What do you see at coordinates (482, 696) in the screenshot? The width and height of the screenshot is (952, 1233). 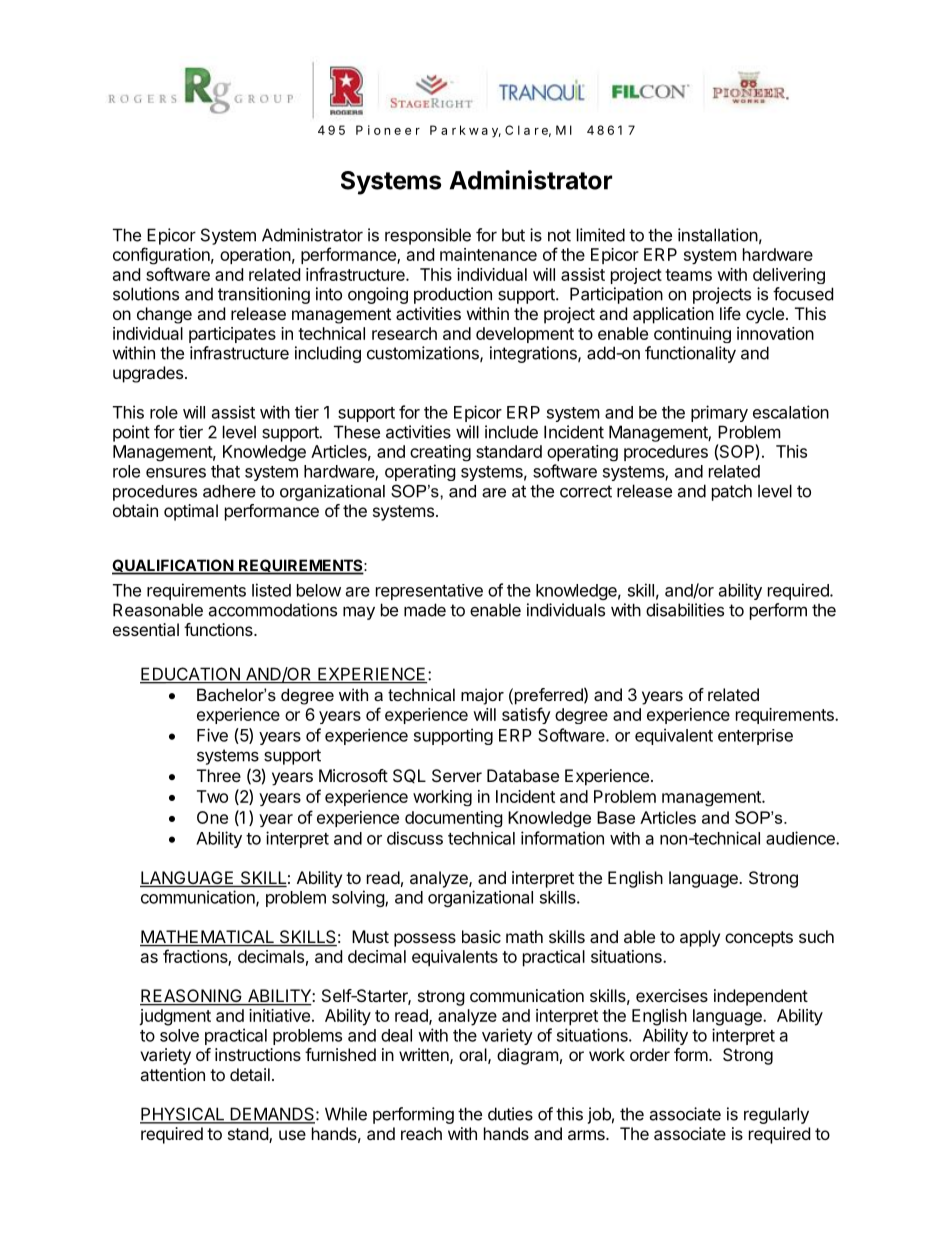 I see `major` at bounding box center [482, 696].
